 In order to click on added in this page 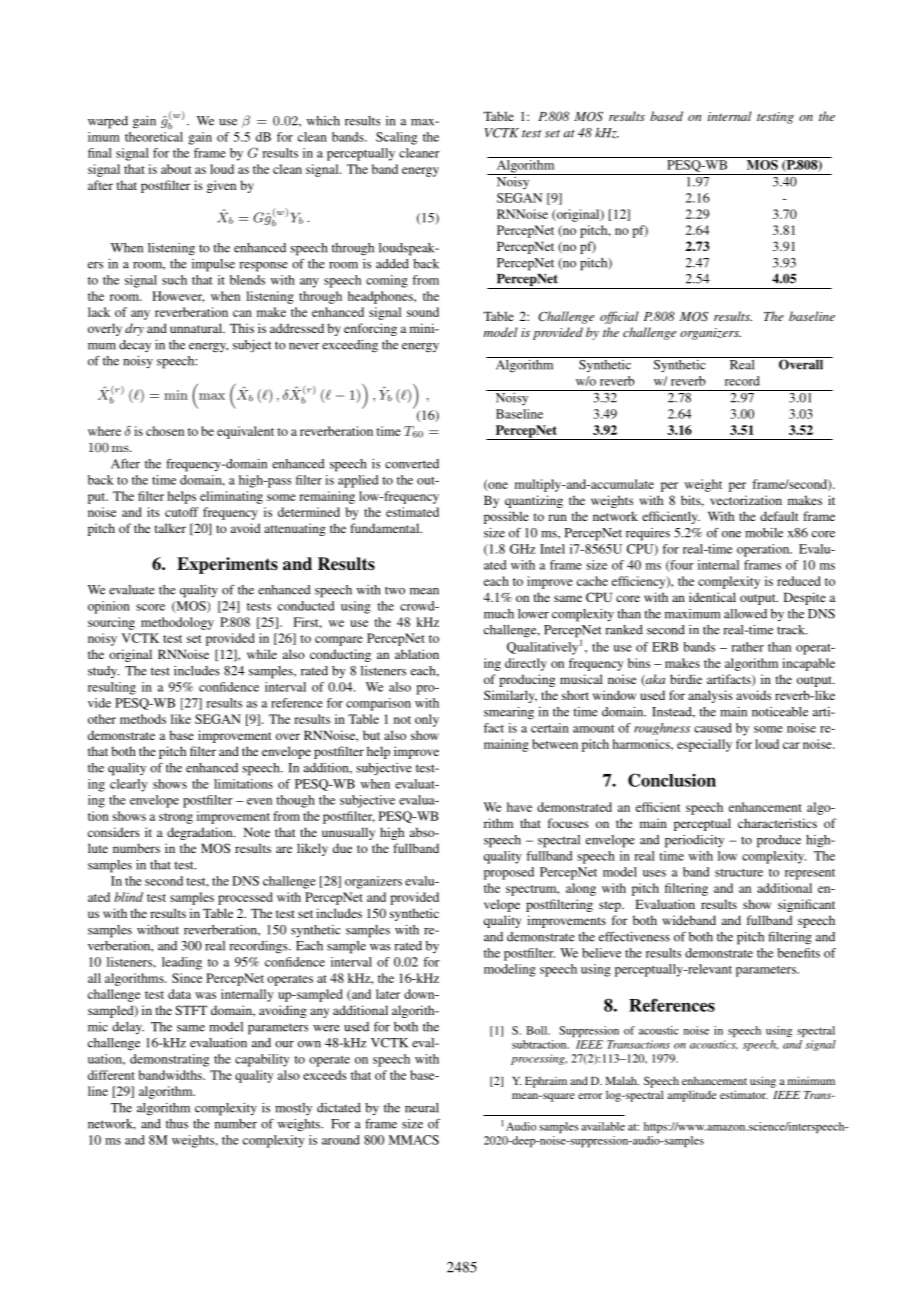, I will do `click(392, 264)`.
